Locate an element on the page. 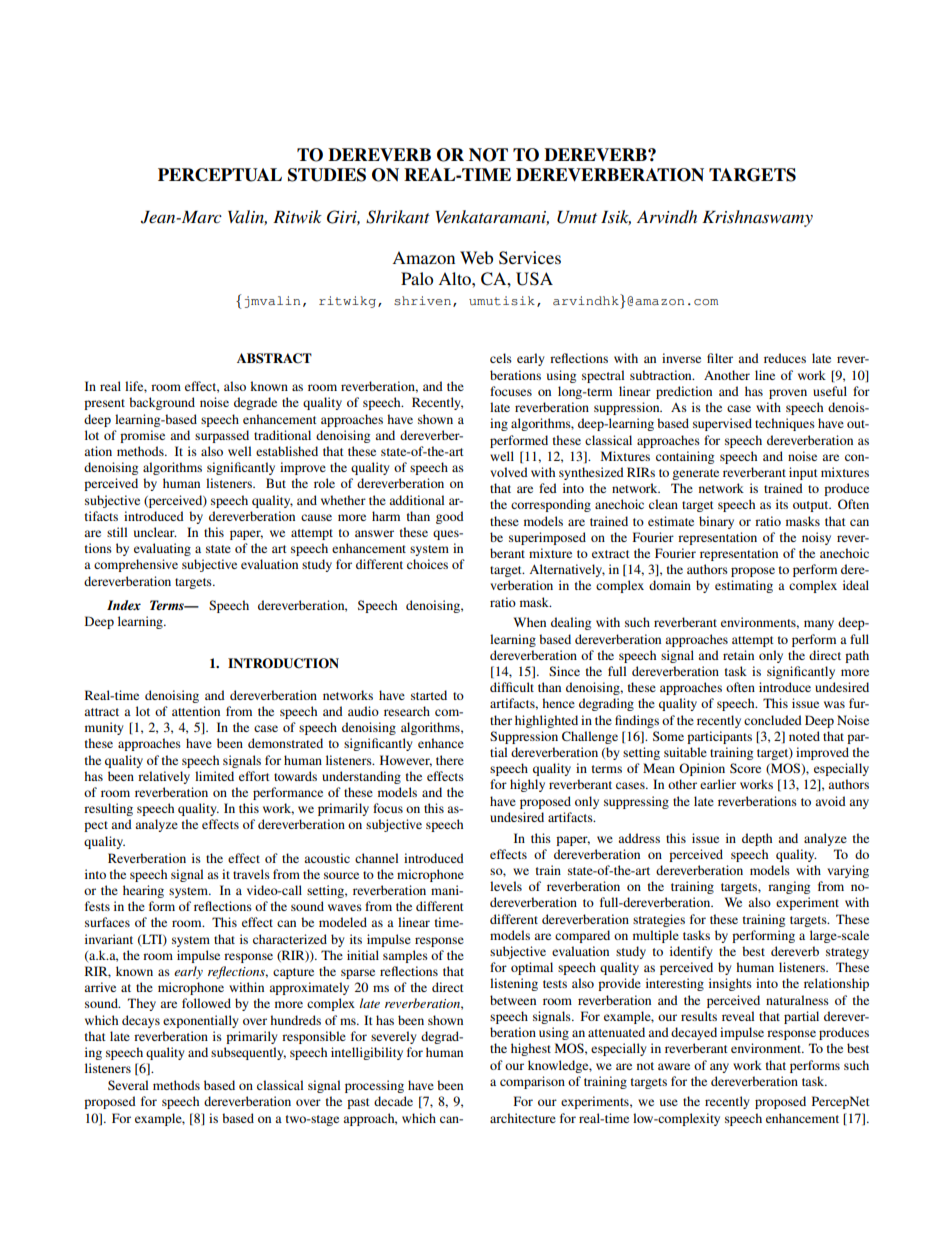  levels is located at coordinates (506, 886).
